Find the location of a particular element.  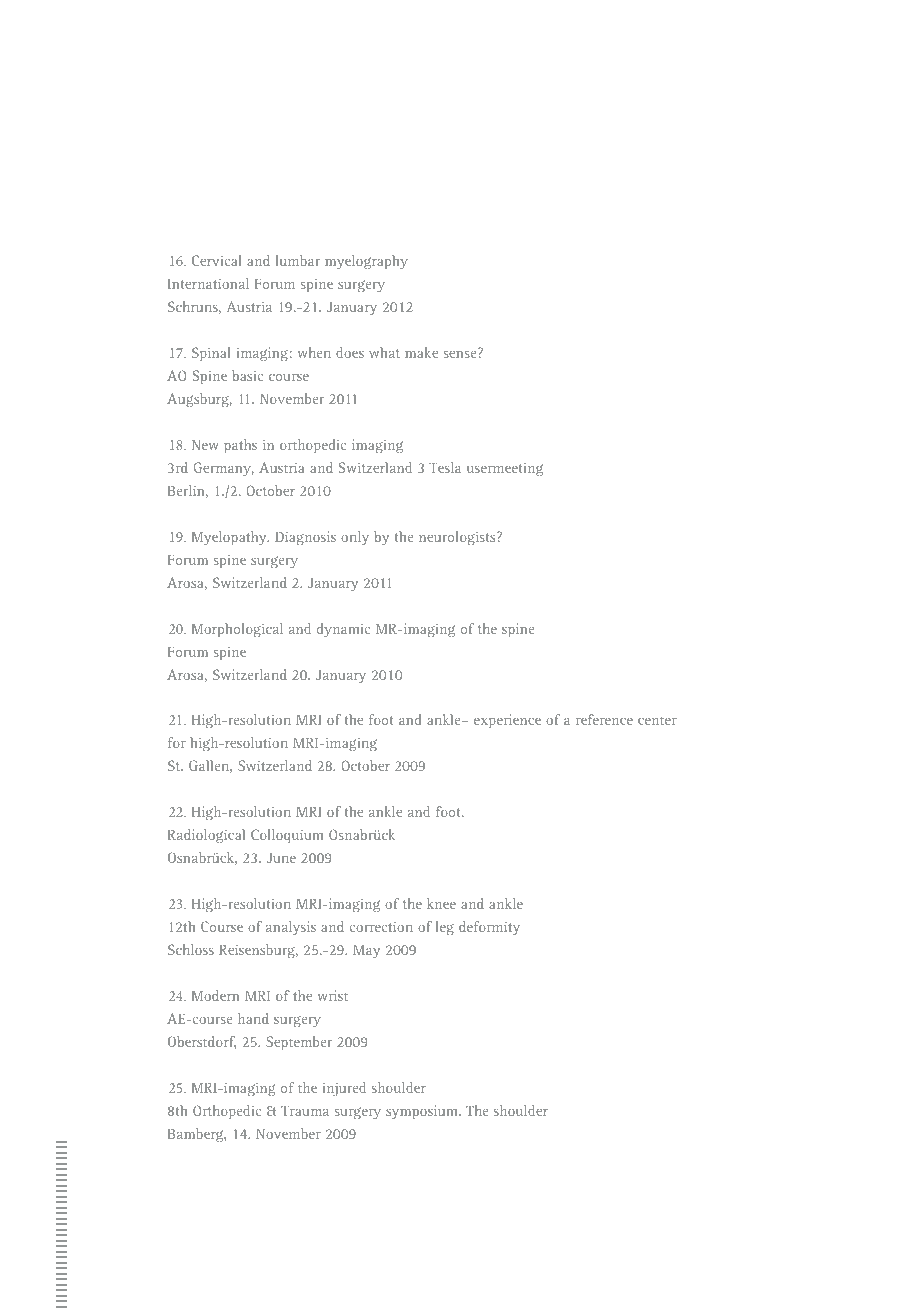

reference is located at coordinates (604, 719).
